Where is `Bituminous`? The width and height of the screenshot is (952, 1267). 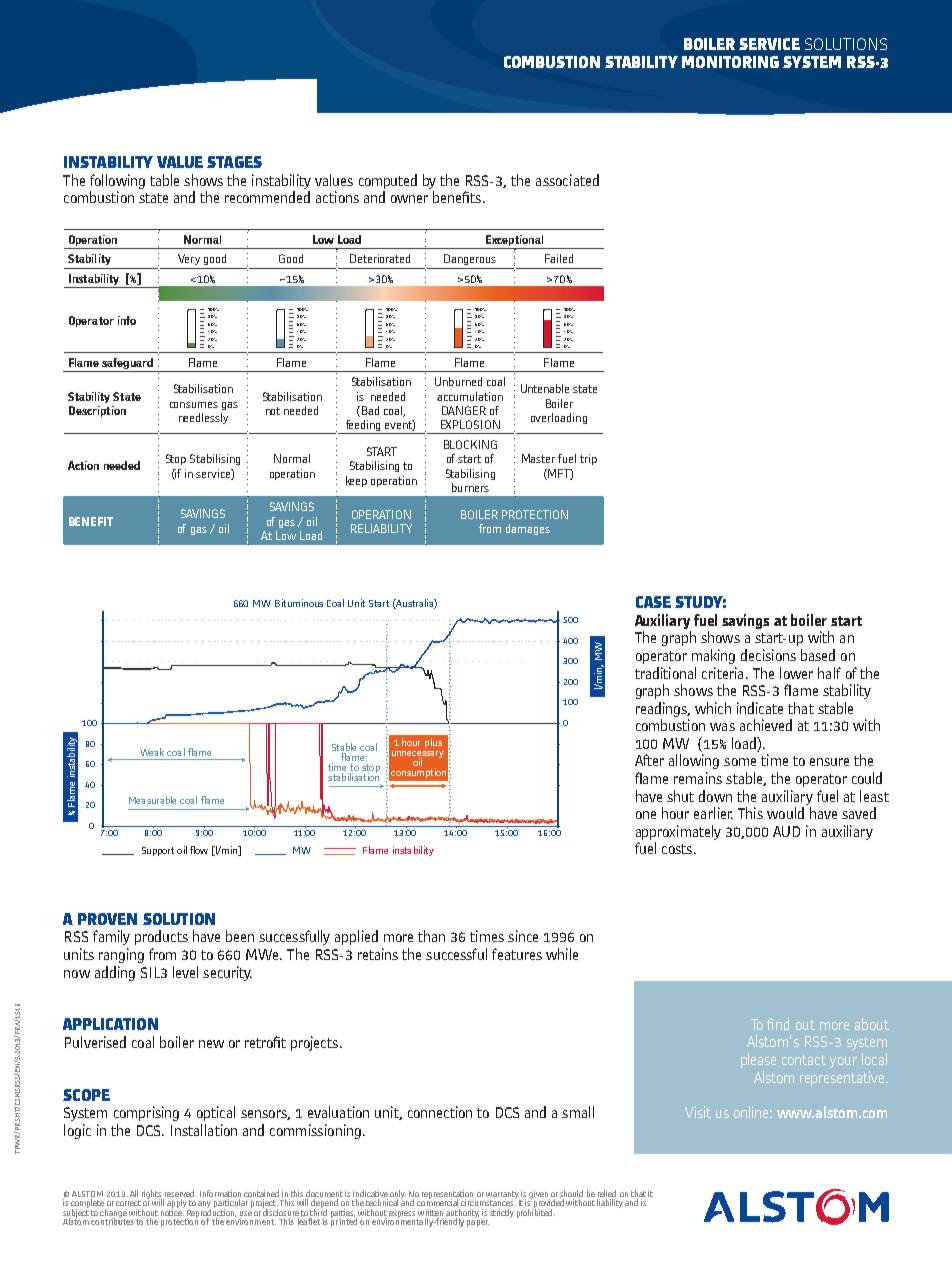 Bituminous is located at coordinates (299, 603).
